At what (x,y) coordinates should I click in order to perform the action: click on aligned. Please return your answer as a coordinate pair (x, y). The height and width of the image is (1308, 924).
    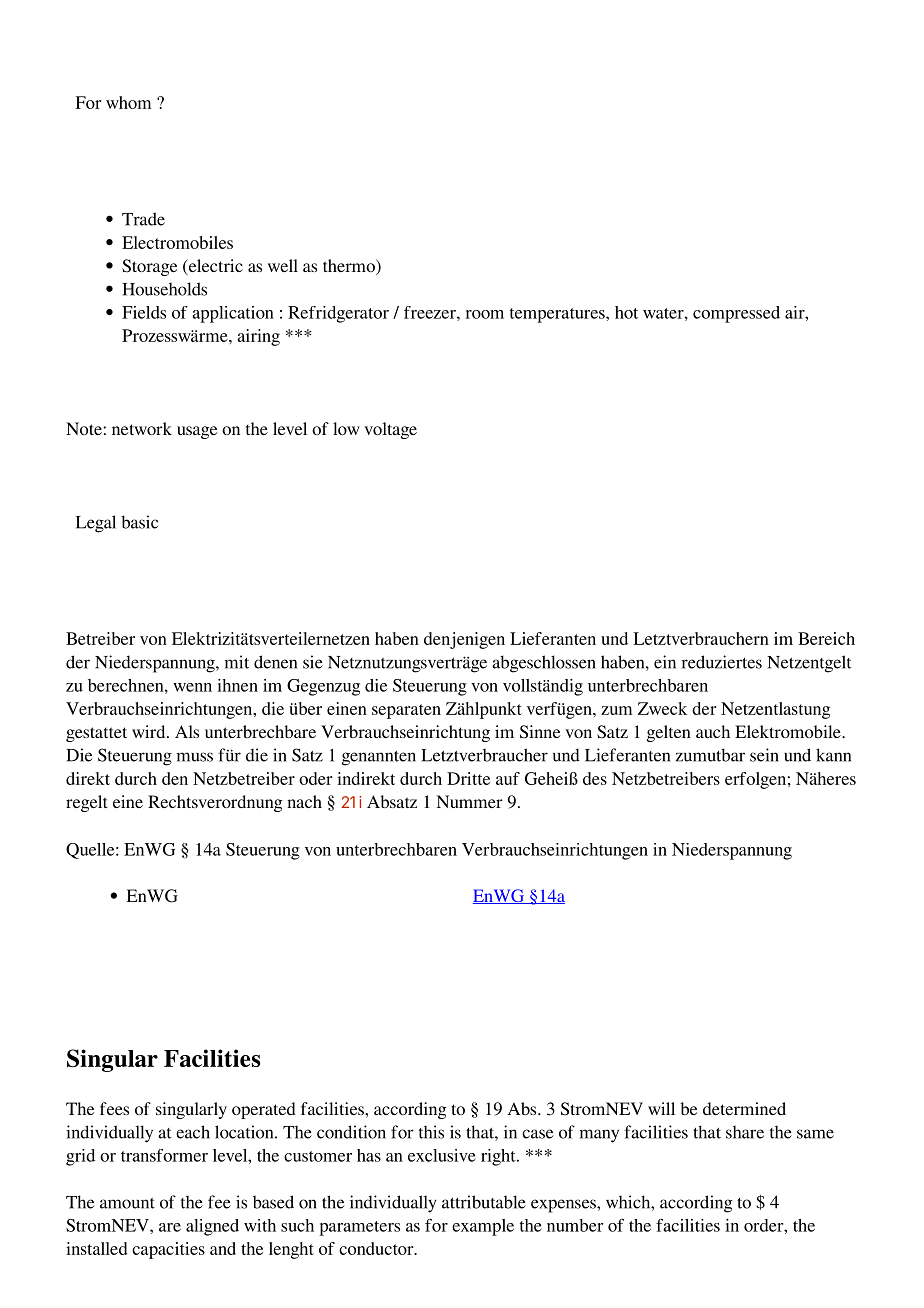
    Looking at the image, I should click on (212, 1227).
